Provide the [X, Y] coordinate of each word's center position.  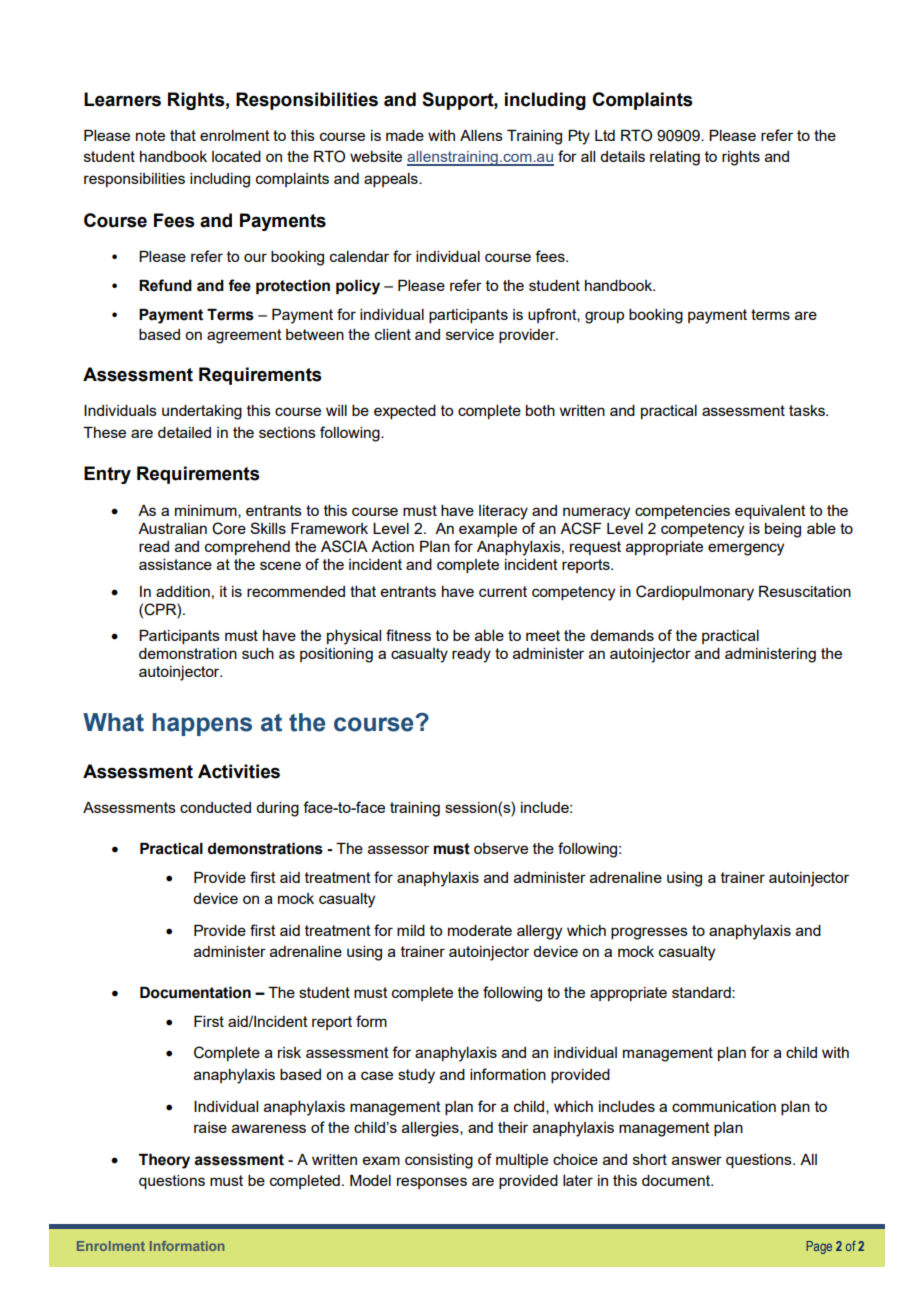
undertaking [202, 412]
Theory [164, 1161]
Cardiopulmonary [695, 593]
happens [202, 724]
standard [702, 992]
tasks [808, 410]
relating [675, 158]
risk [289, 1052]
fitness [408, 635]
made [405, 135]
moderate [480, 930]
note [150, 135]
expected [405, 412]
